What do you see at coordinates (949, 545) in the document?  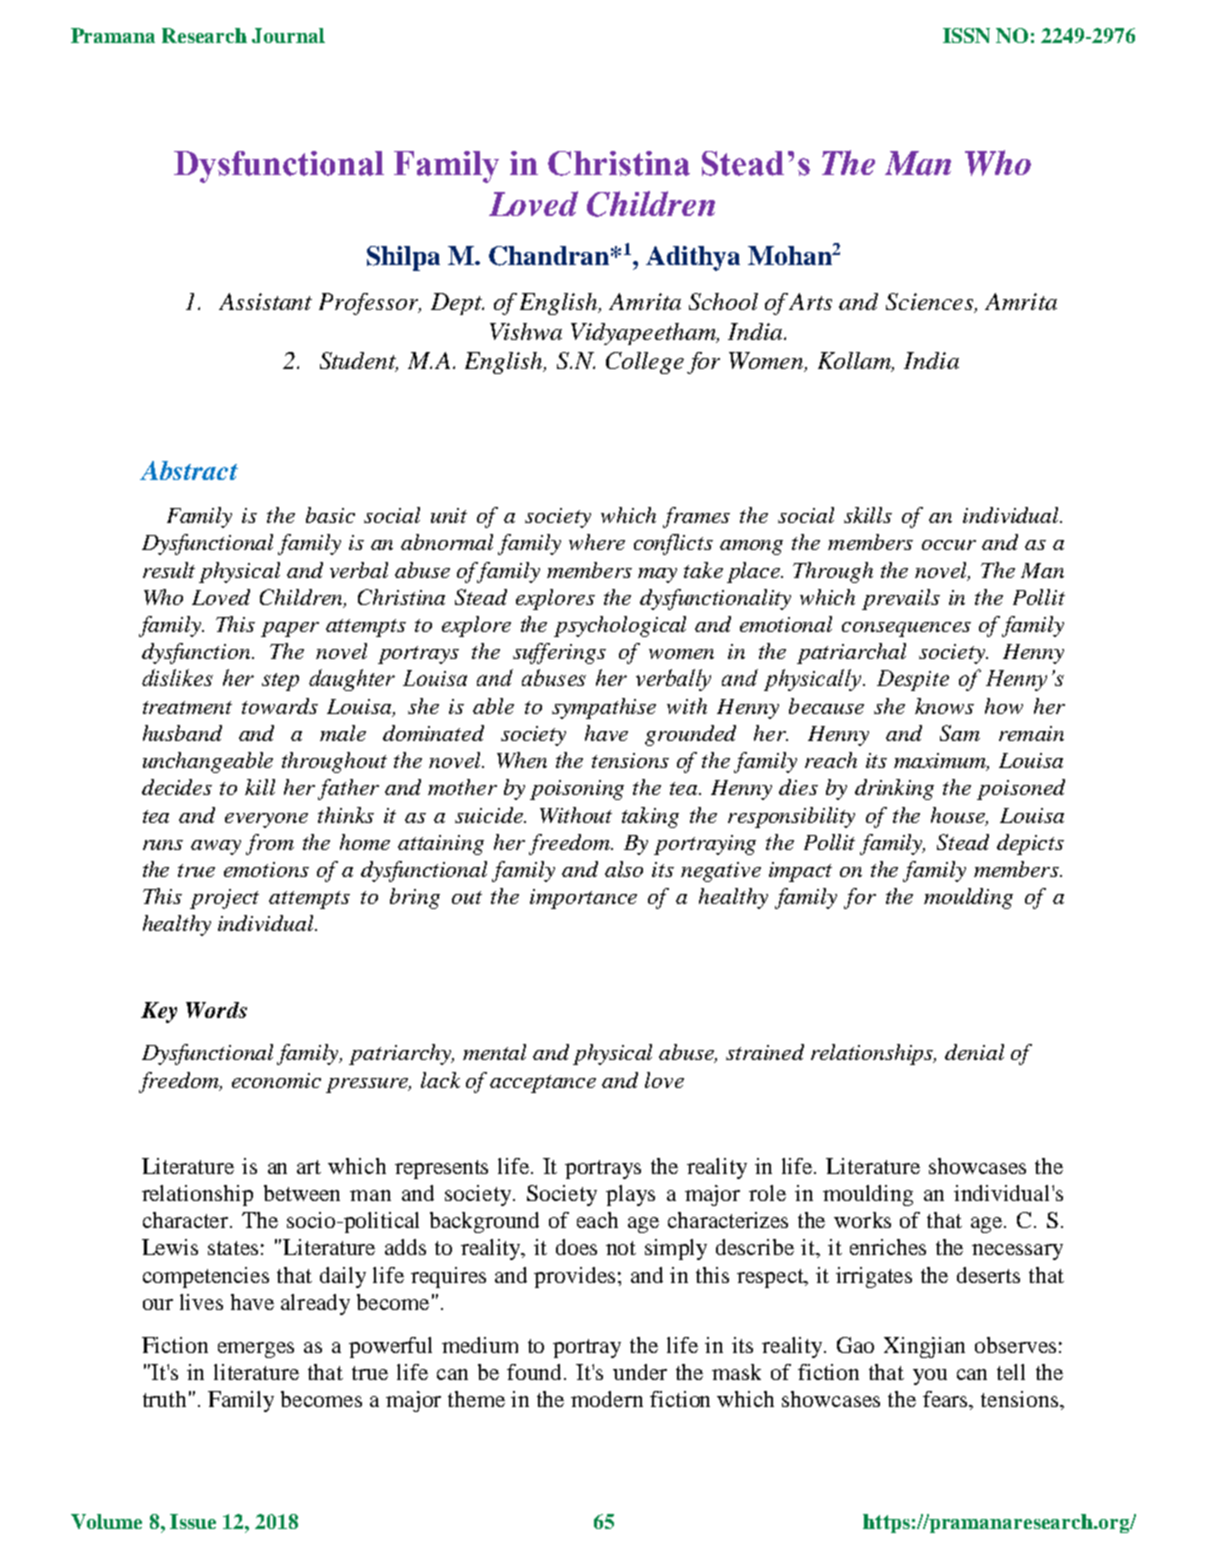 I see `occur` at bounding box center [949, 545].
